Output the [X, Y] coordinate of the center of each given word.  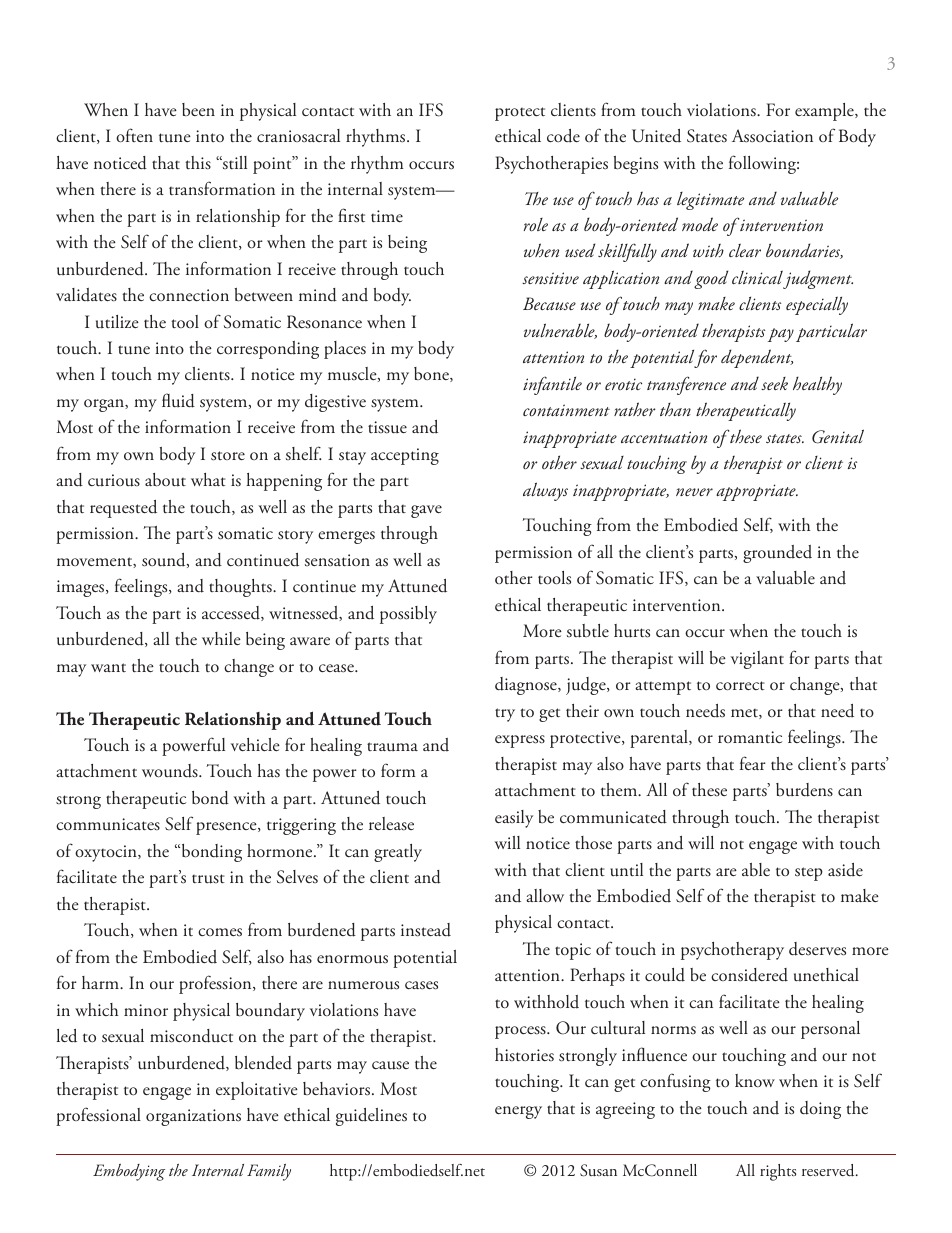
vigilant [757, 660]
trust [208, 879]
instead [426, 930]
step [809, 874]
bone [432, 374]
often [134, 135]
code [563, 136]
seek [774, 383]
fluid [178, 400]
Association [772, 136]
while [221, 638]
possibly [408, 615]
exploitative [257, 1091]
